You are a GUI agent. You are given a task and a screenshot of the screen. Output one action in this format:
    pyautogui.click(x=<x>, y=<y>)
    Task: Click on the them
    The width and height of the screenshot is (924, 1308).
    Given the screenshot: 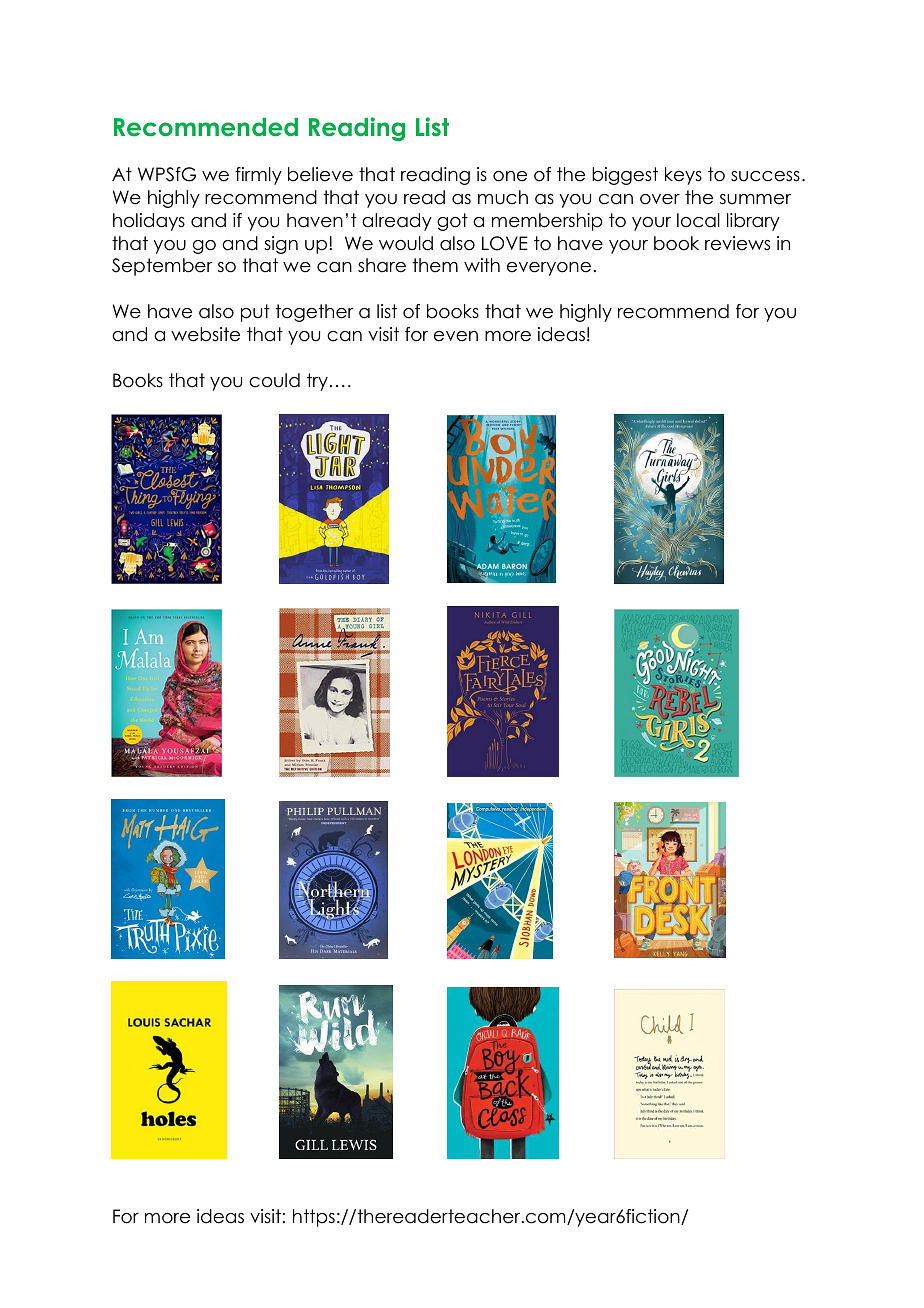 What is the action you would take?
    pyautogui.click(x=435, y=265)
